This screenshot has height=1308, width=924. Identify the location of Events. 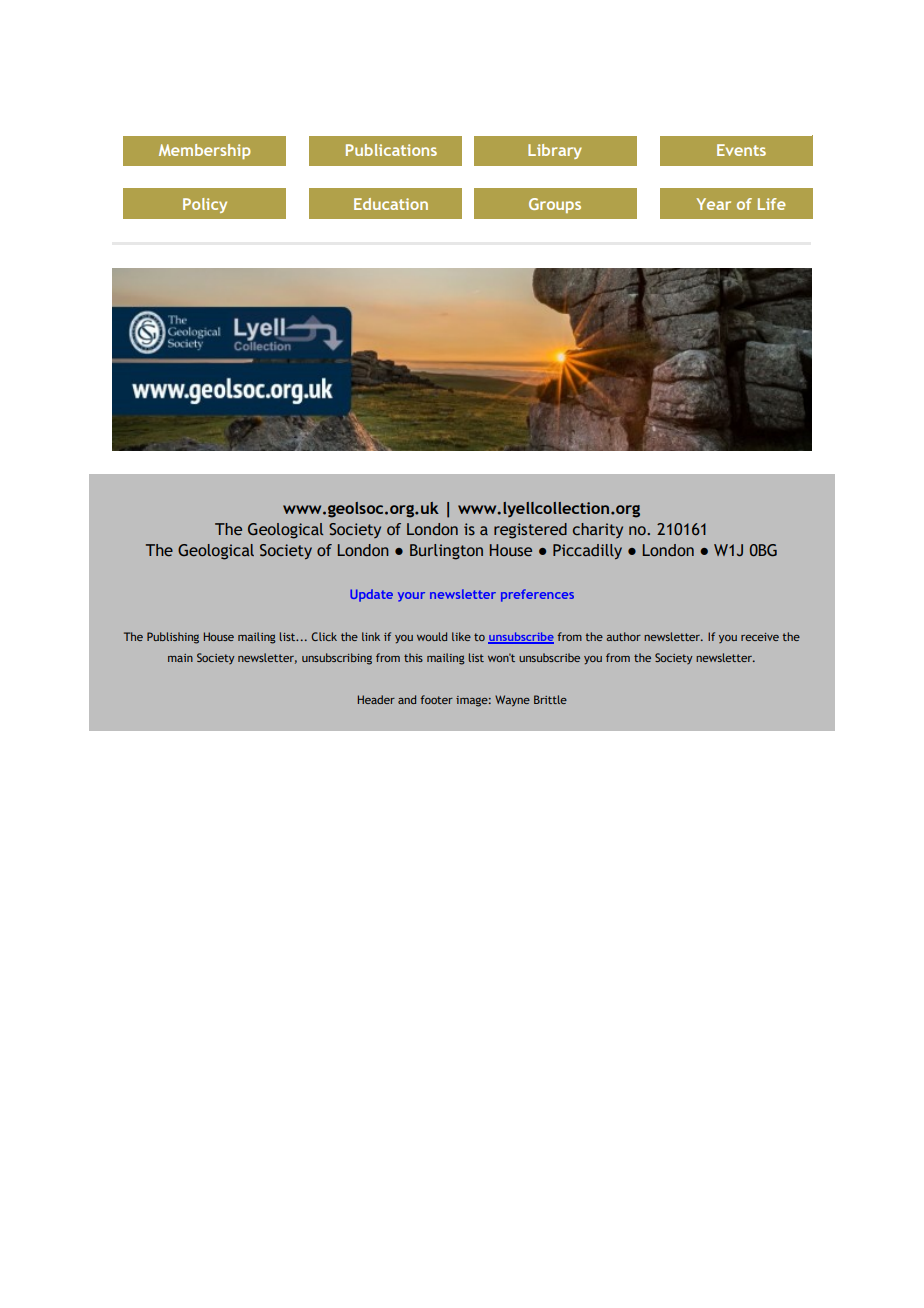
(741, 150).
